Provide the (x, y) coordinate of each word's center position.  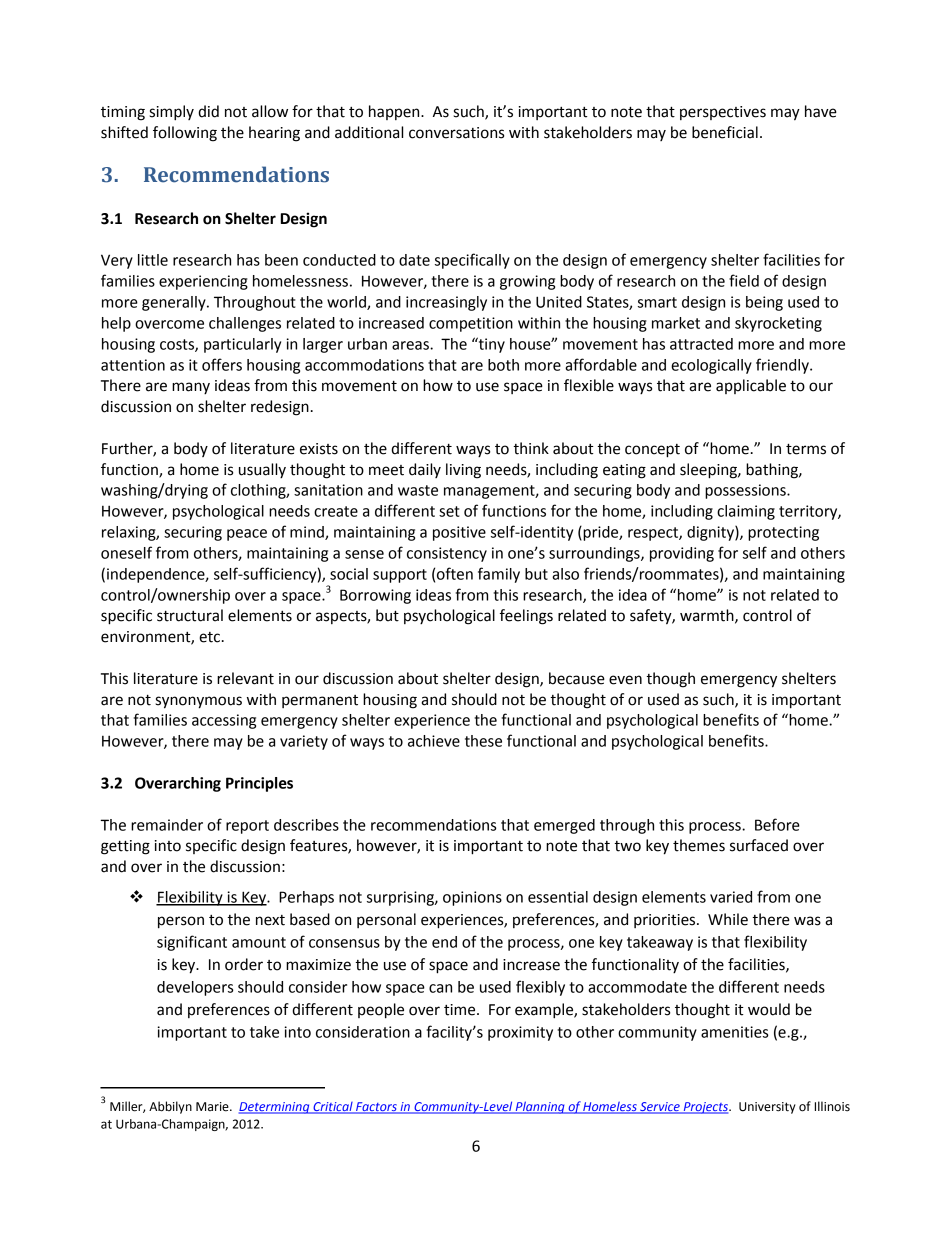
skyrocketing (778, 324)
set (449, 511)
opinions (472, 898)
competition (471, 324)
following (185, 134)
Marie (213, 1107)
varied (731, 897)
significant (192, 943)
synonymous (199, 702)
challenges (245, 324)
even (625, 680)
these (483, 741)
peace (247, 535)
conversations (456, 133)
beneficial (725, 132)
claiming (746, 512)
